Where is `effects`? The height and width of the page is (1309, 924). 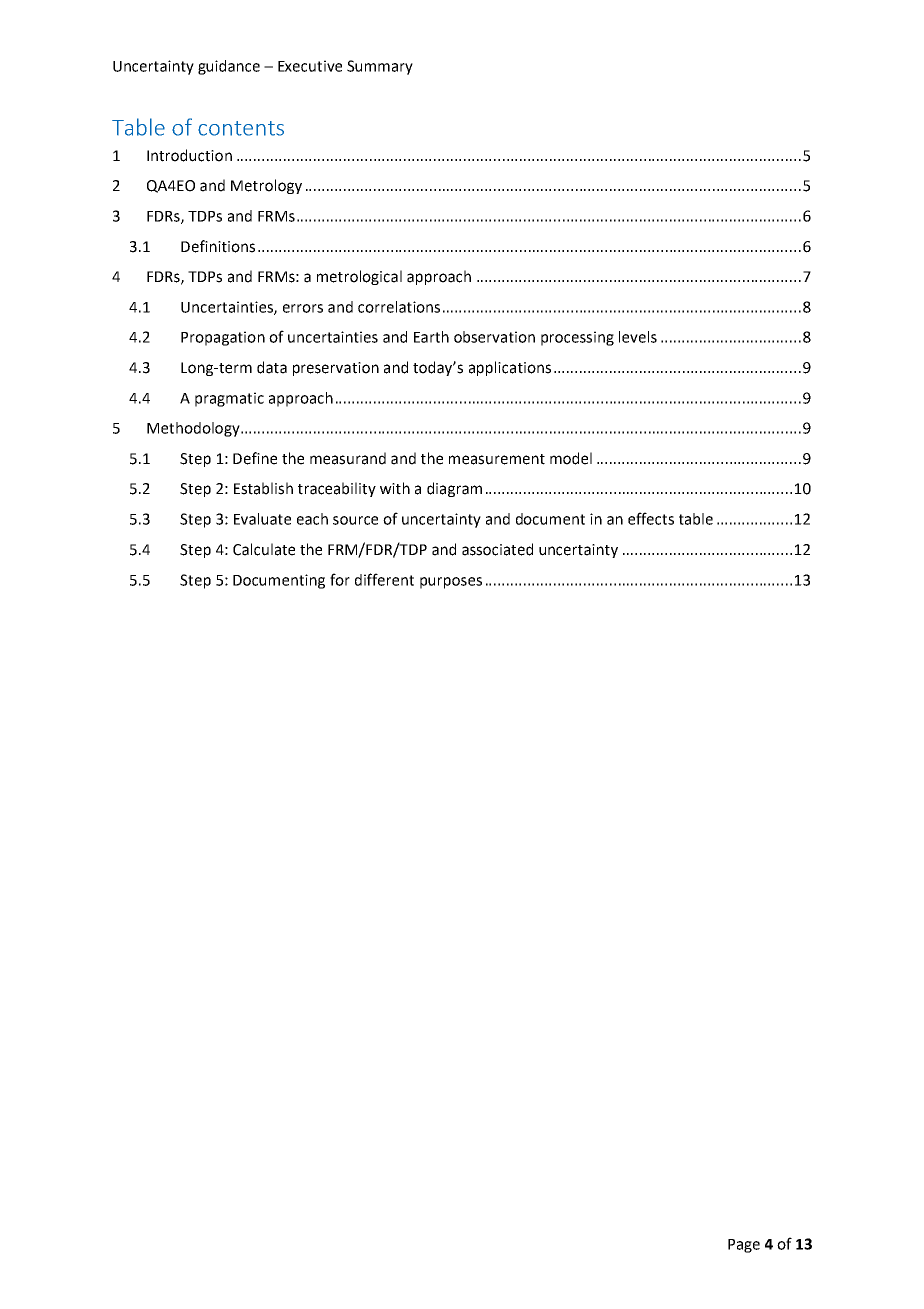 effects is located at coordinates (651, 518).
